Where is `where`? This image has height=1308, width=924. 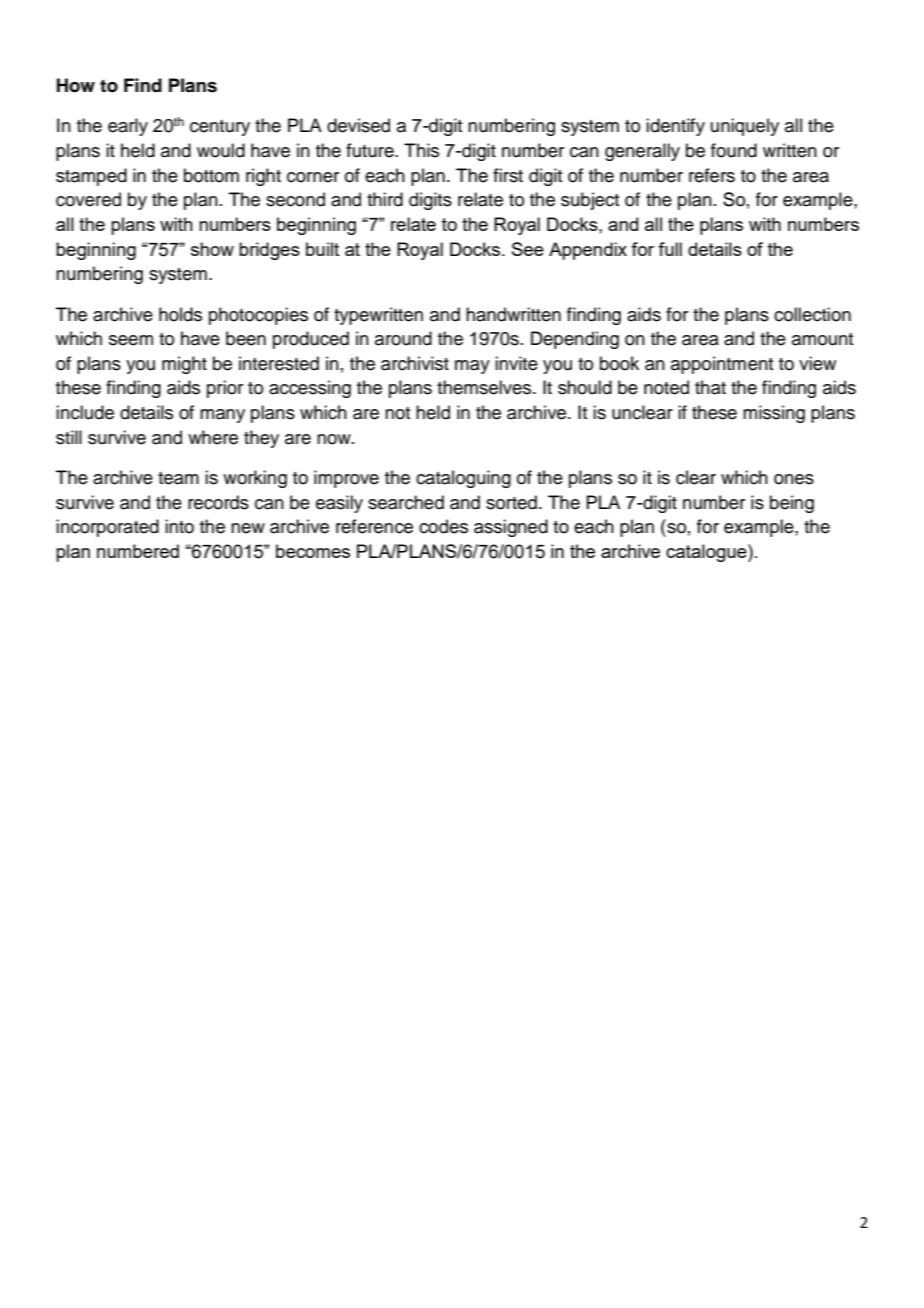 where is located at coordinates (213, 437).
